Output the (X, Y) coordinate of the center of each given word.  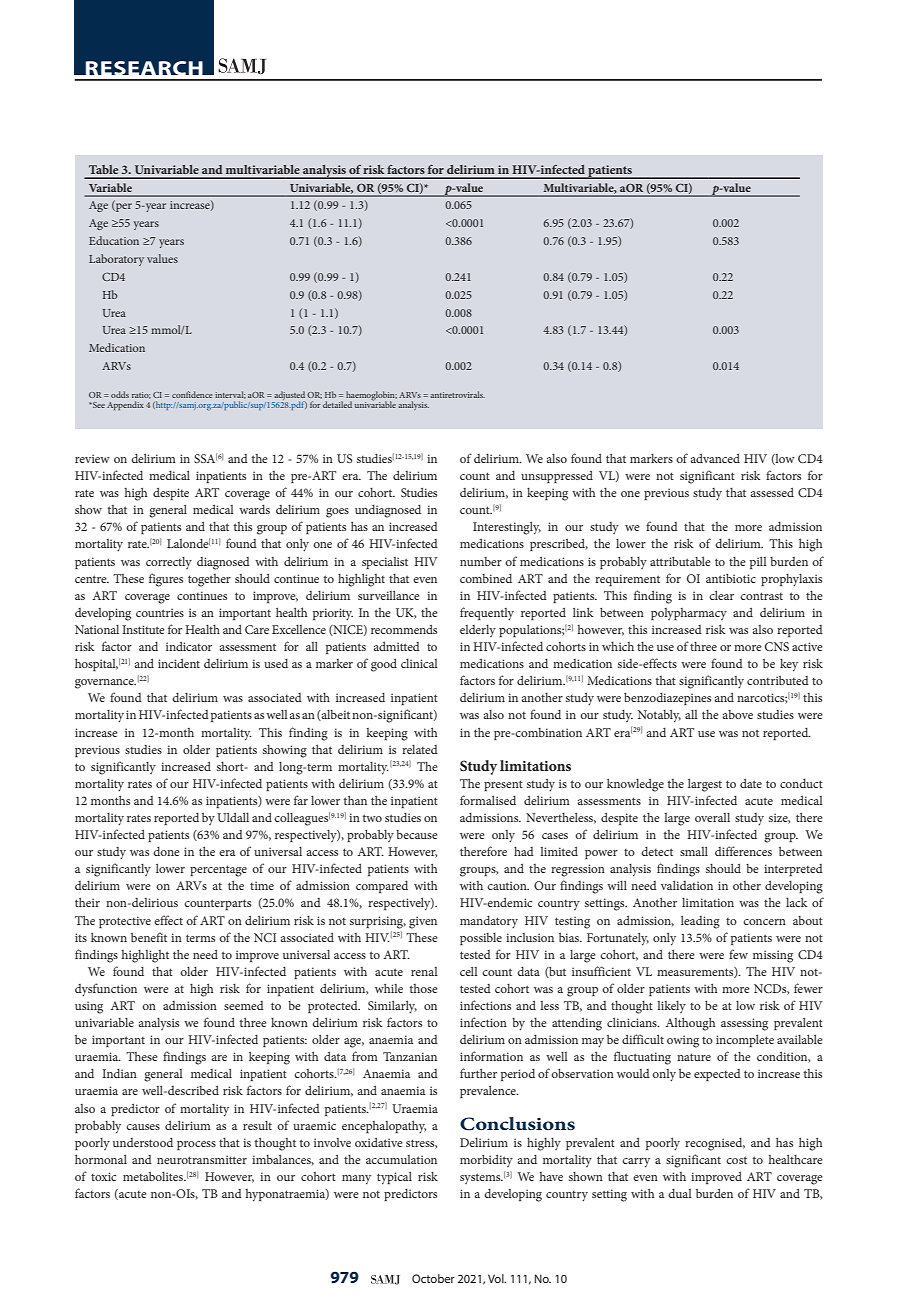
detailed (336, 403)
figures (166, 580)
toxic (103, 1176)
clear (721, 595)
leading (700, 922)
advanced (715, 458)
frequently (487, 614)
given (423, 922)
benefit (149, 937)
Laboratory (116, 260)
